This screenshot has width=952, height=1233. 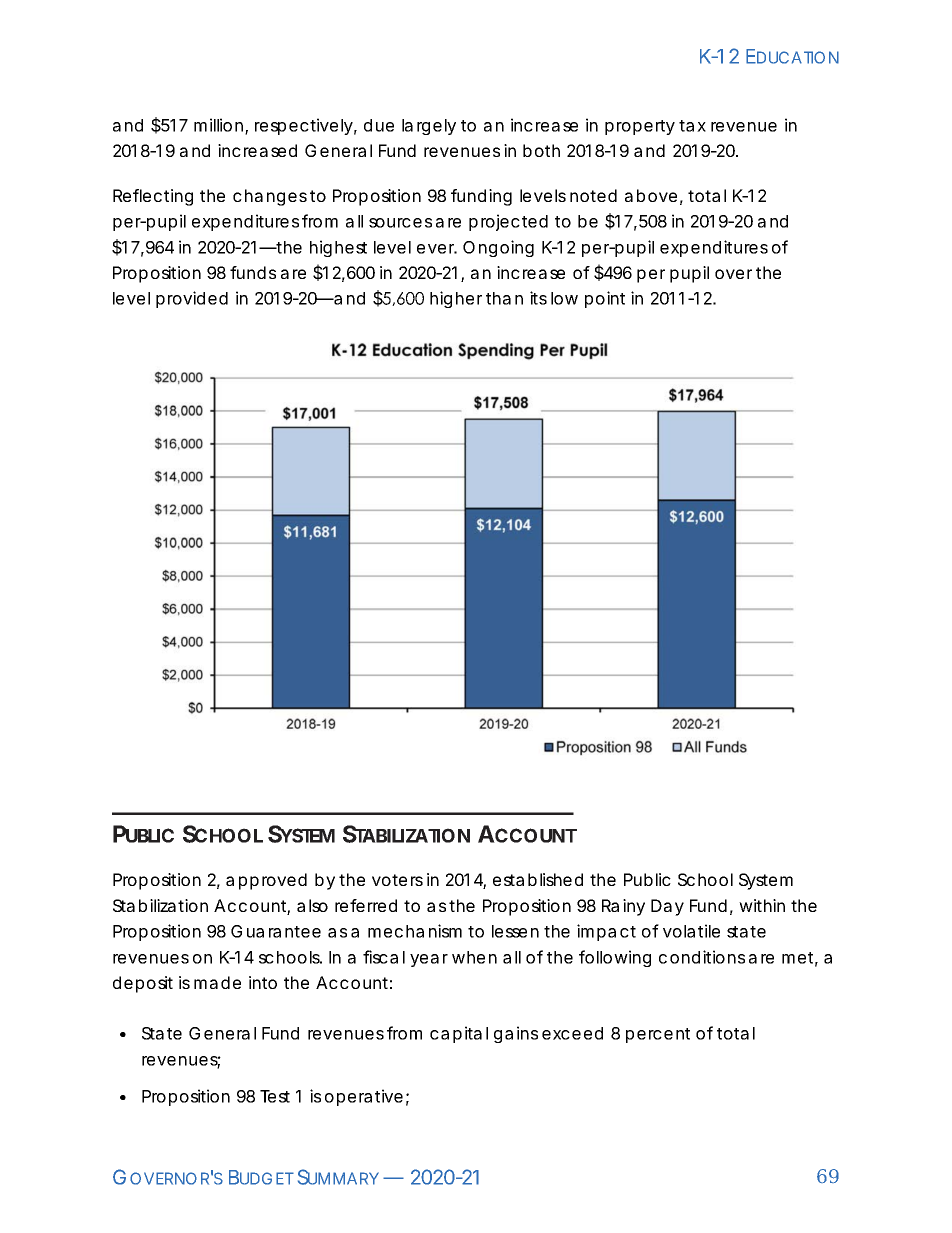 I want to click on approved, so click(x=266, y=881).
